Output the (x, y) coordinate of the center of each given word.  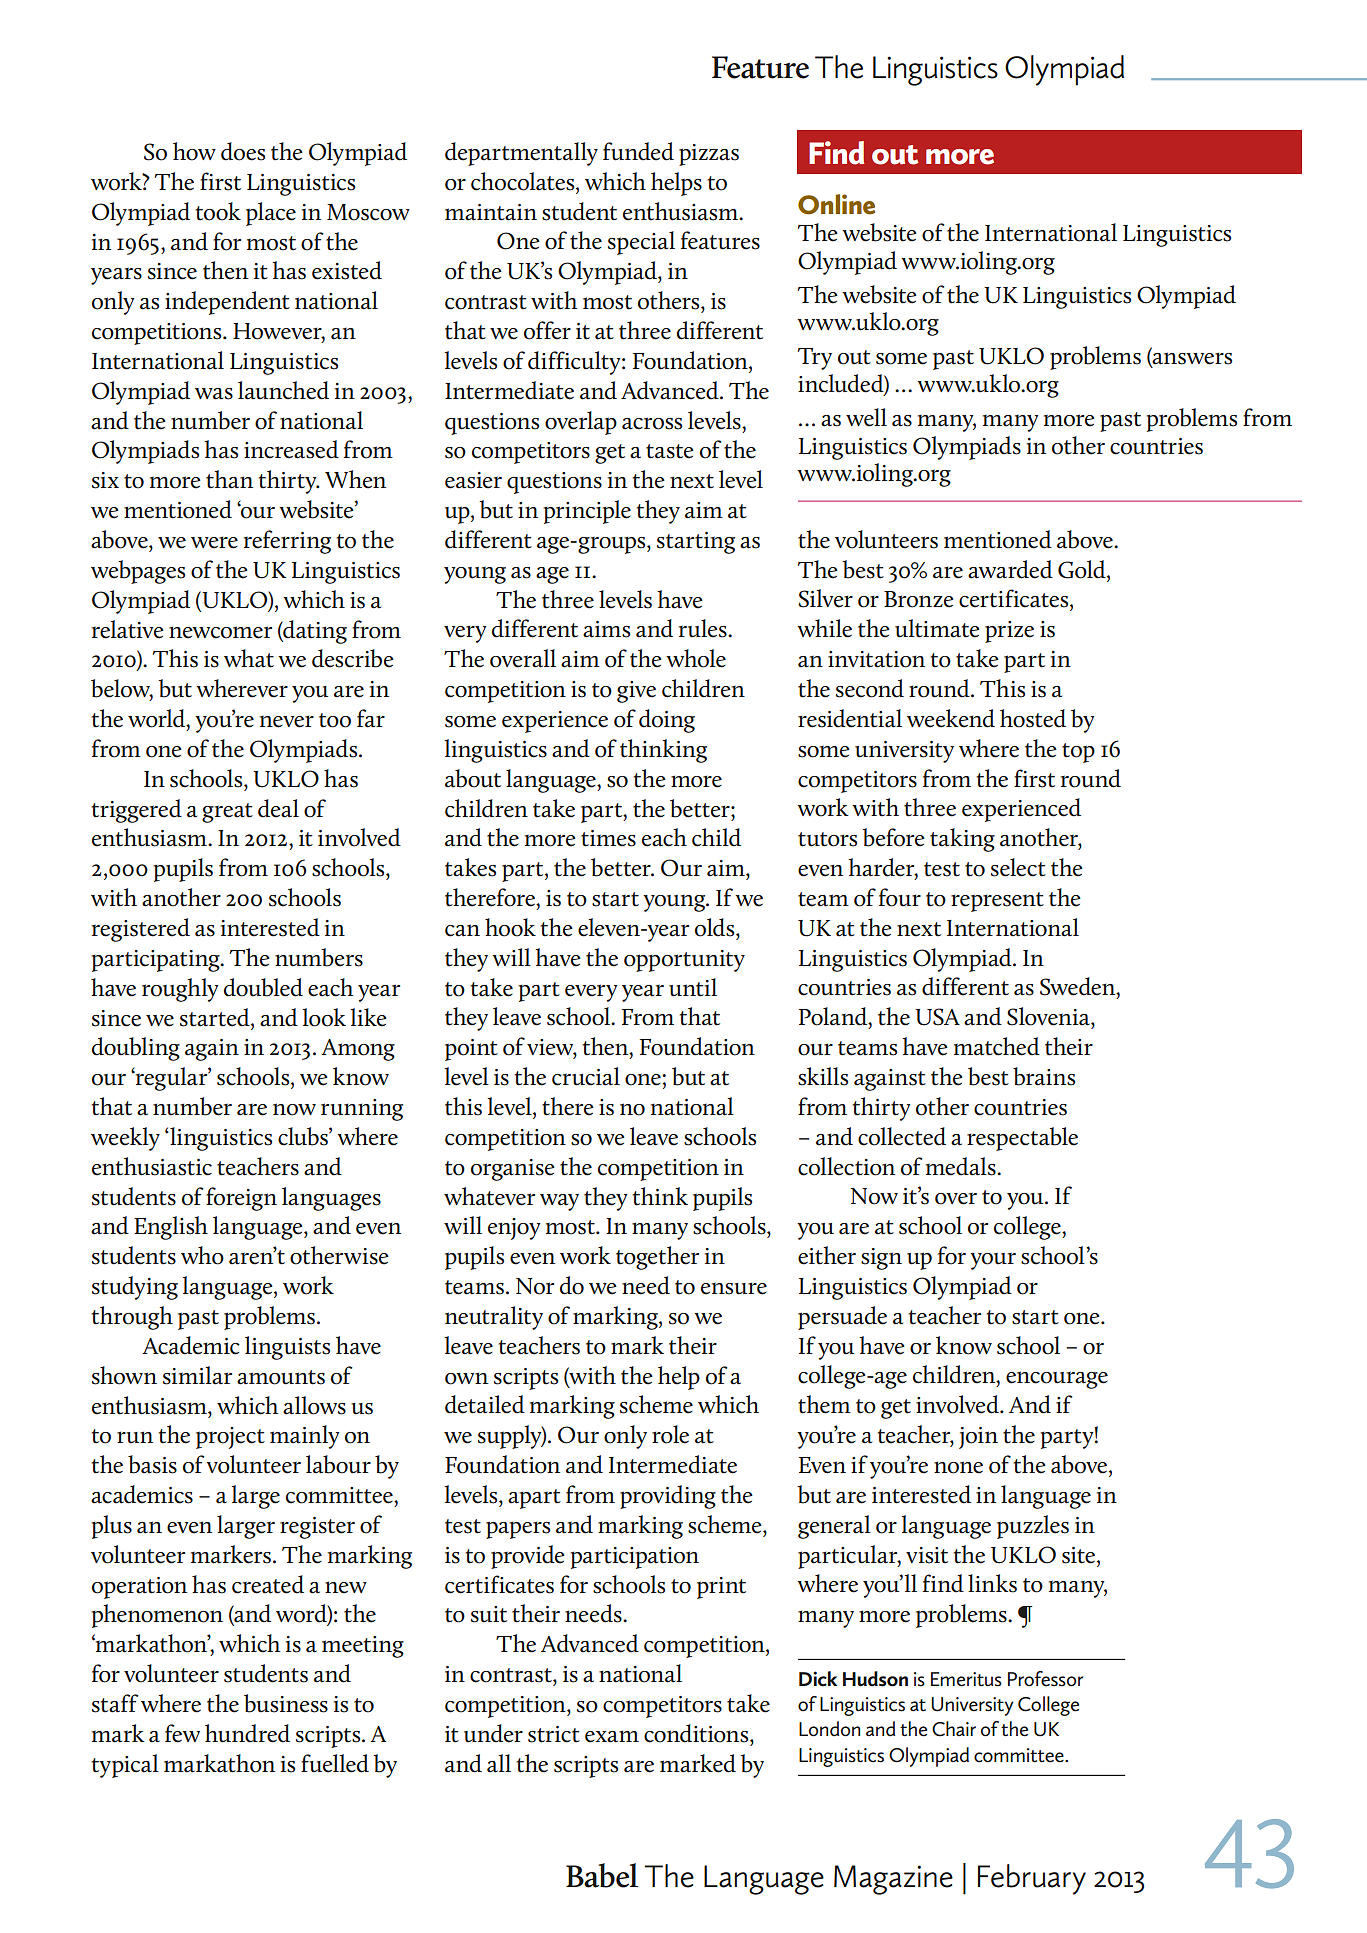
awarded (1010, 569)
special (641, 243)
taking (962, 840)
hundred (247, 1733)
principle (587, 512)
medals (962, 1166)
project (230, 1438)
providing (668, 1497)
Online (836, 204)
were (214, 542)
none (958, 1467)
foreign (241, 1199)
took (218, 211)
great (227, 813)
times (608, 838)
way (559, 1202)
